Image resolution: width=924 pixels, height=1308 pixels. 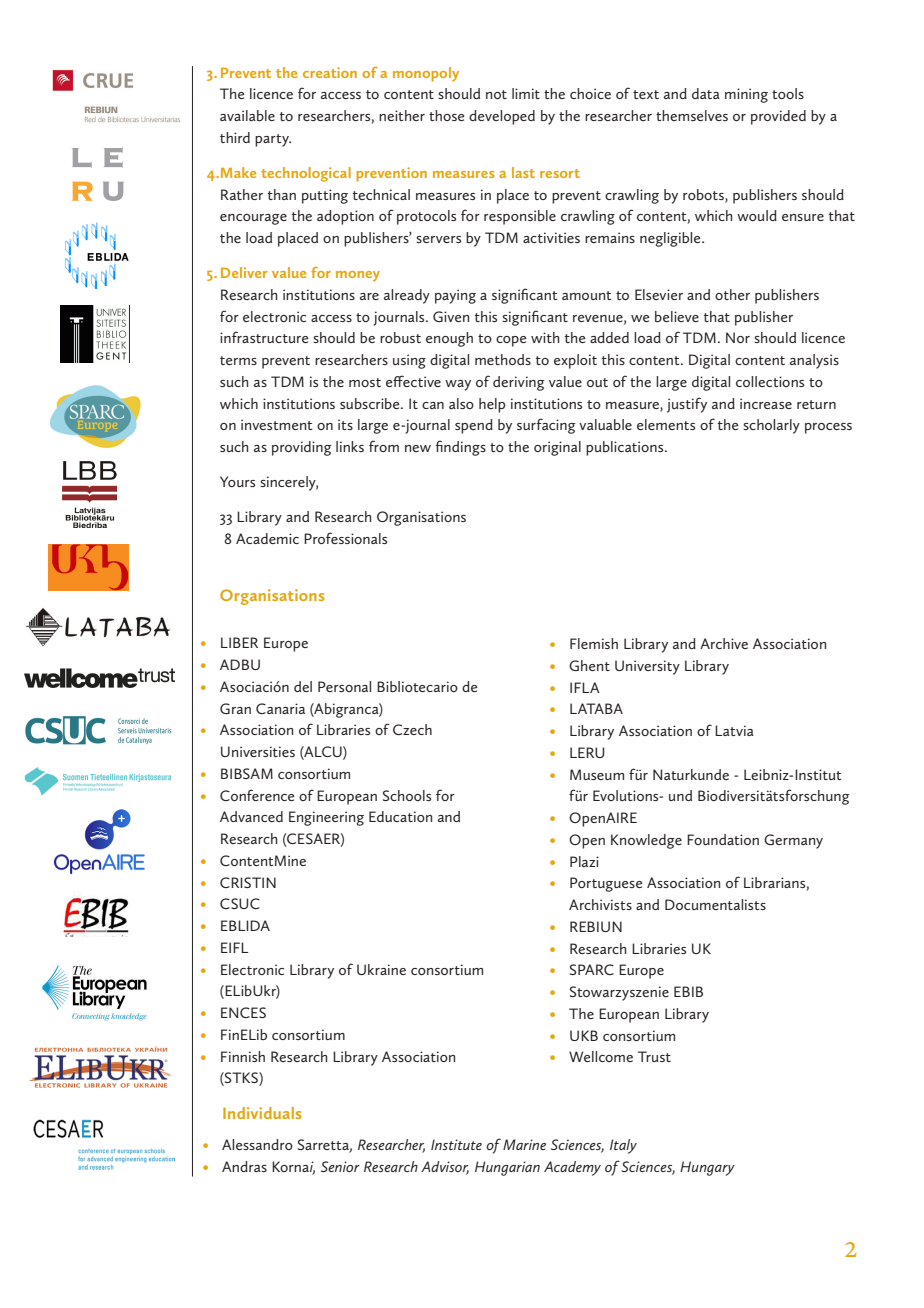 What do you see at coordinates (793, 841) in the document?
I see `Germany` at bounding box center [793, 841].
